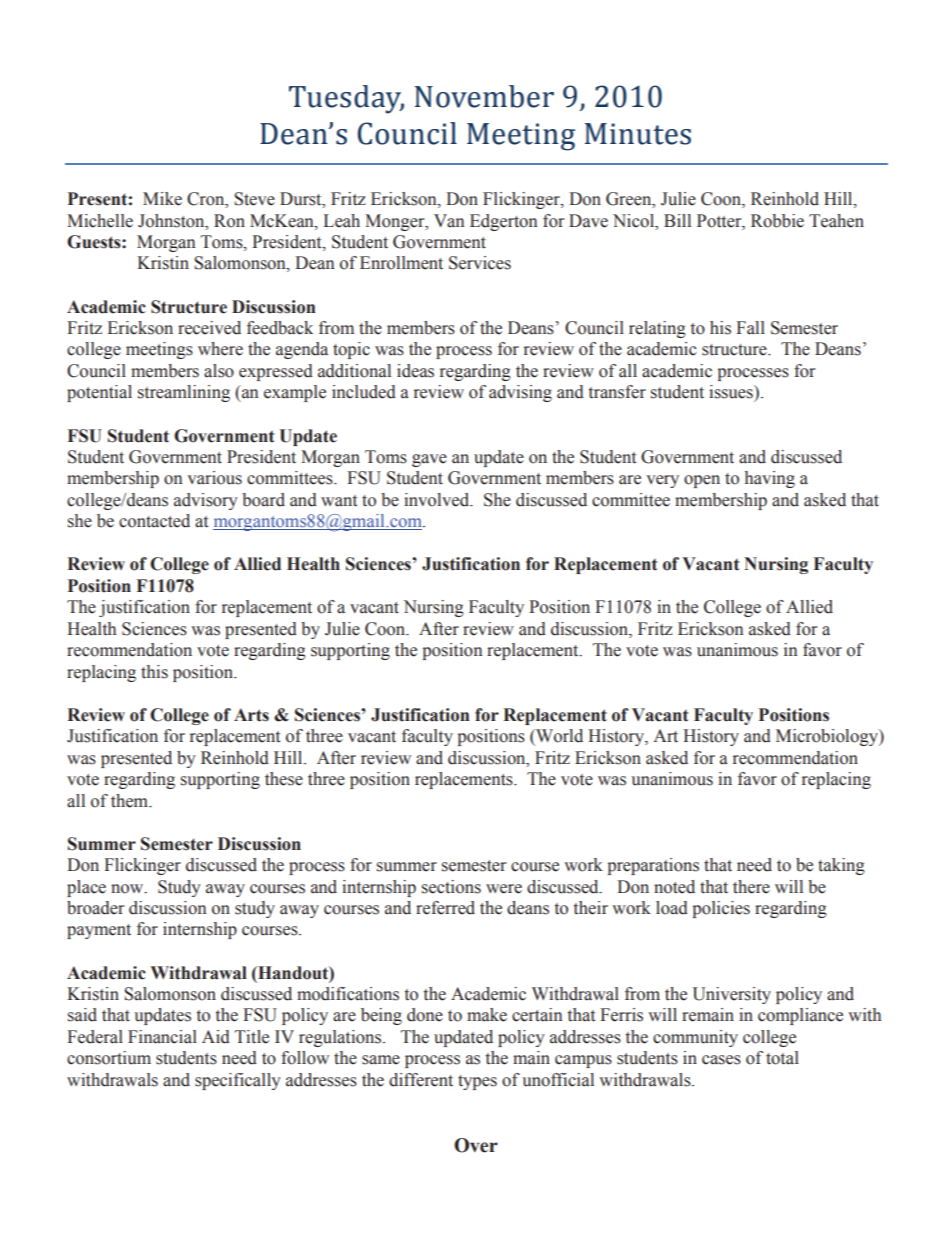 Image resolution: width=952 pixels, height=1233 pixels. What do you see at coordinates (429, 460) in the document?
I see `gave` at bounding box center [429, 460].
